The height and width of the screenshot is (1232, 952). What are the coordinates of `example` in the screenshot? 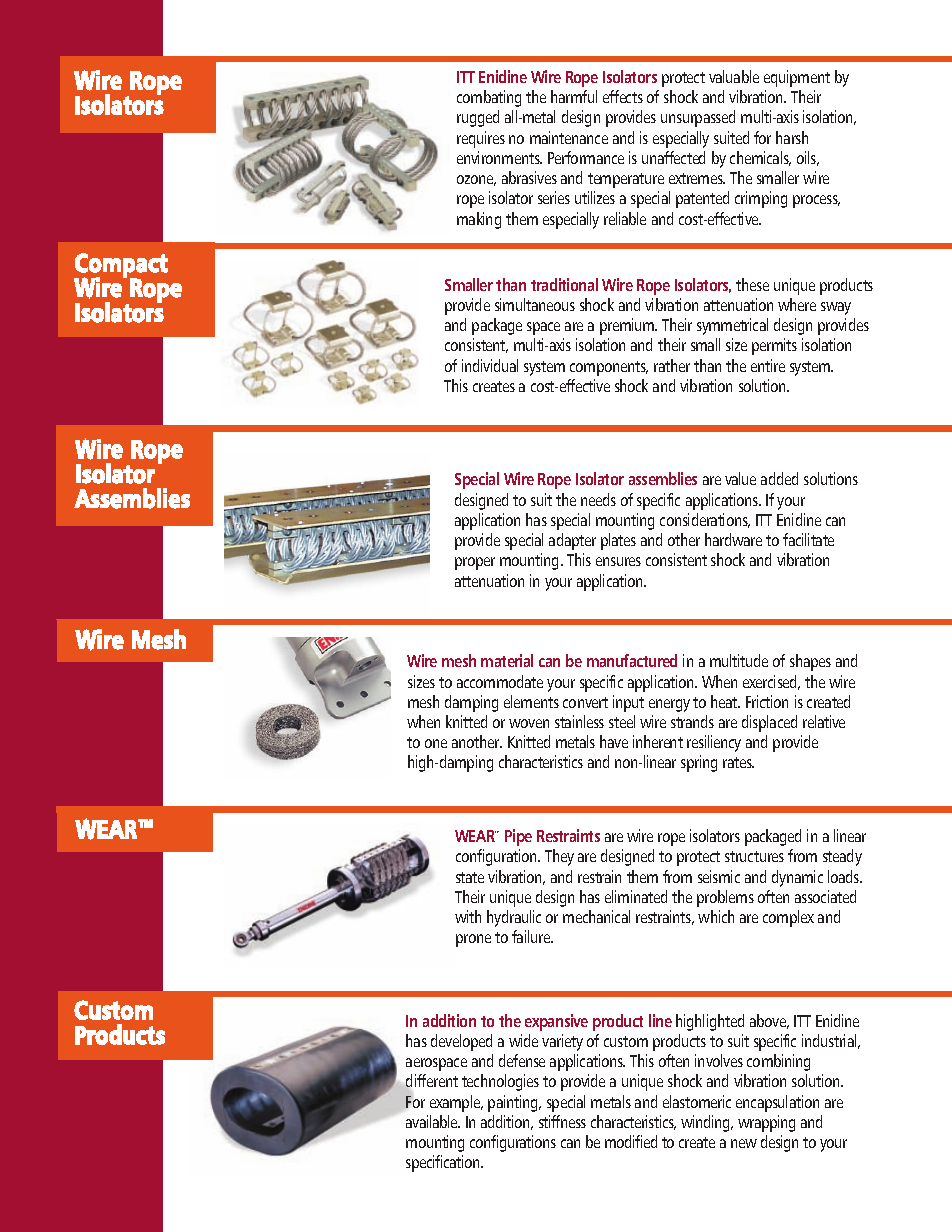 It's located at (456, 1103).
